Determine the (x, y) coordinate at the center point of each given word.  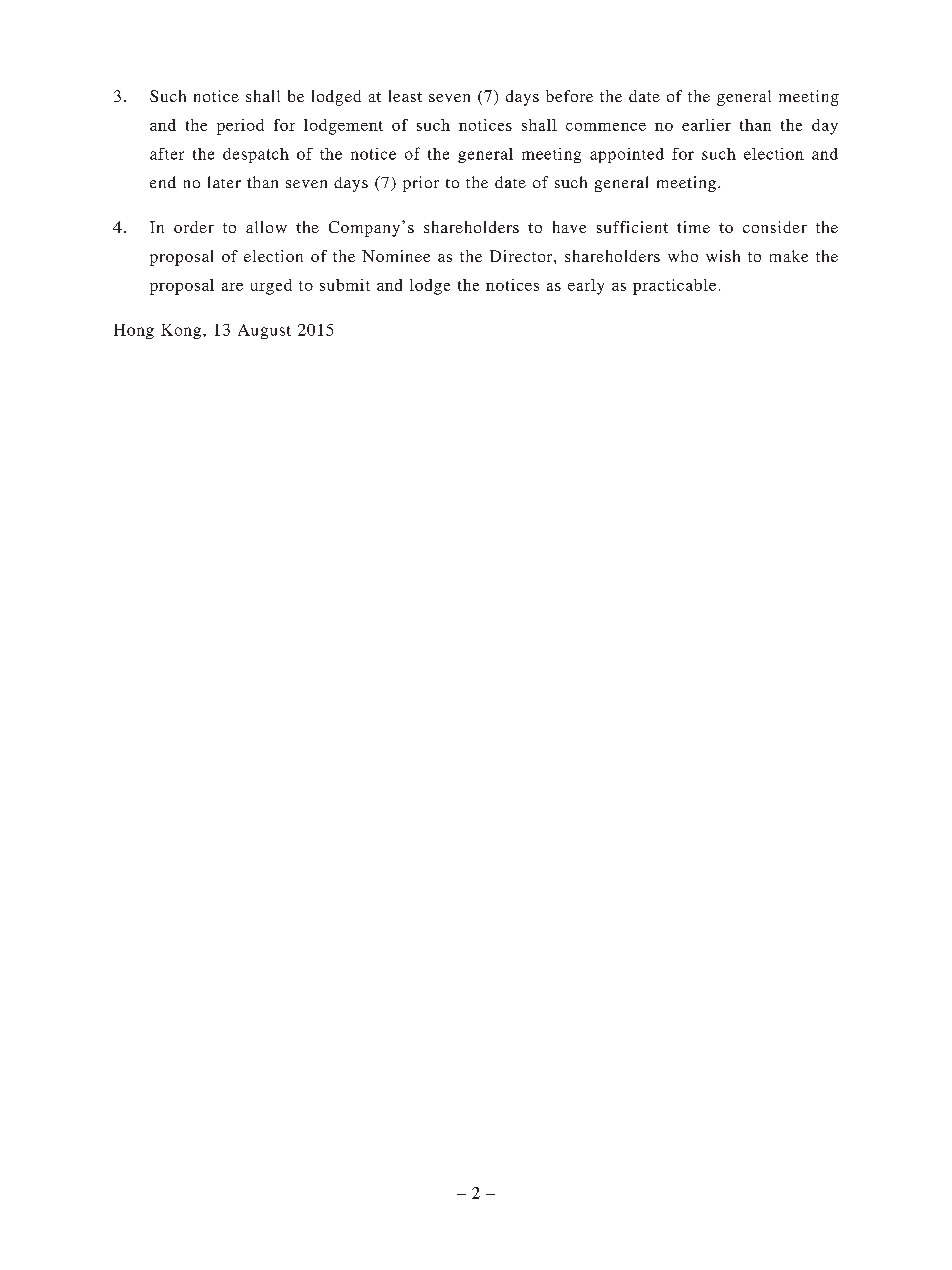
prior (421, 184)
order (194, 227)
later (224, 182)
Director (522, 256)
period (240, 127)
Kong (182, 331)
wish (723, 256)
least (405, 96)
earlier (706, 125)
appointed (627, 155)
